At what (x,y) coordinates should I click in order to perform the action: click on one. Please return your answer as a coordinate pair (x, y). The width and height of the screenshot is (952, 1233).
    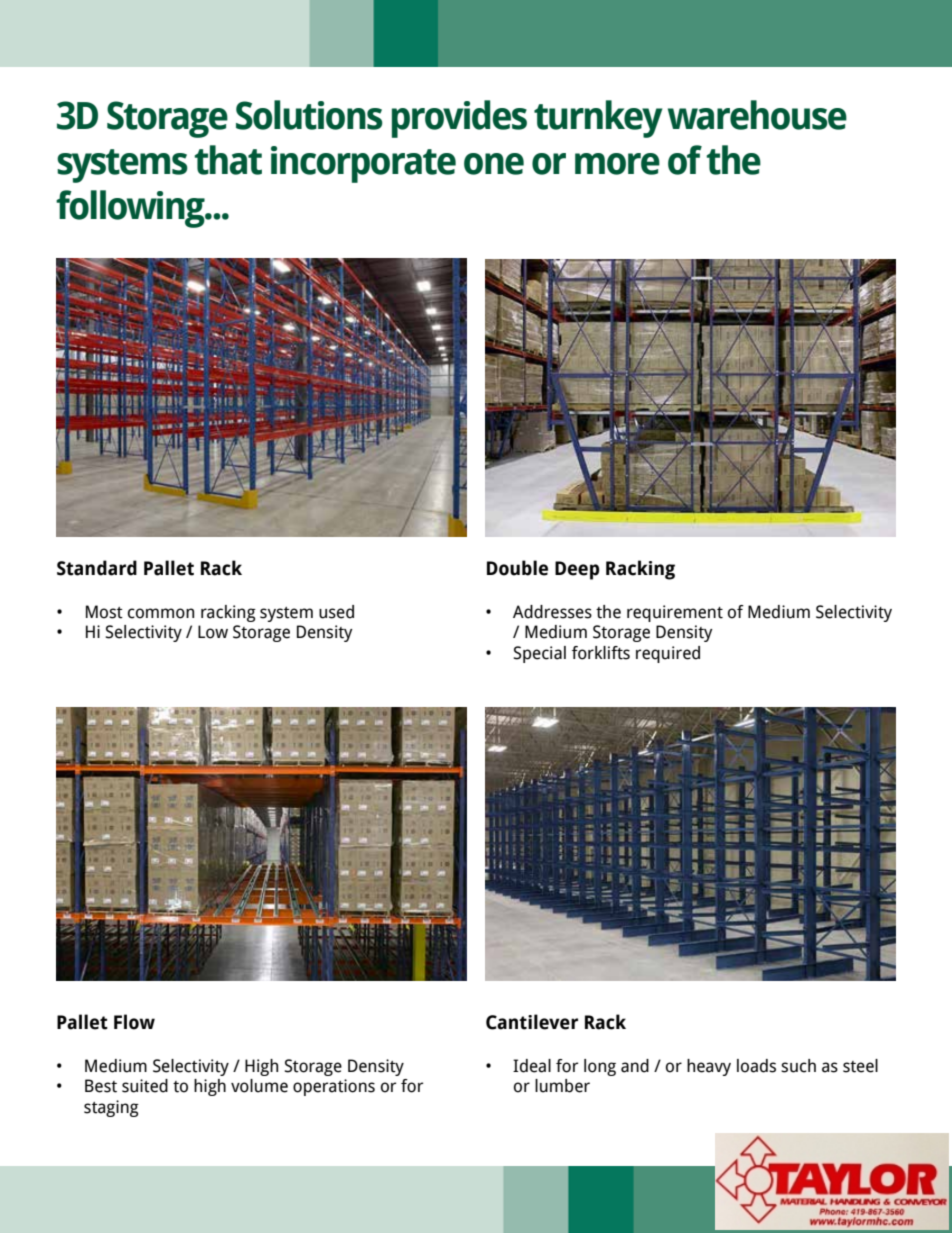
    Looking at the image, I should click on (494, 164).
